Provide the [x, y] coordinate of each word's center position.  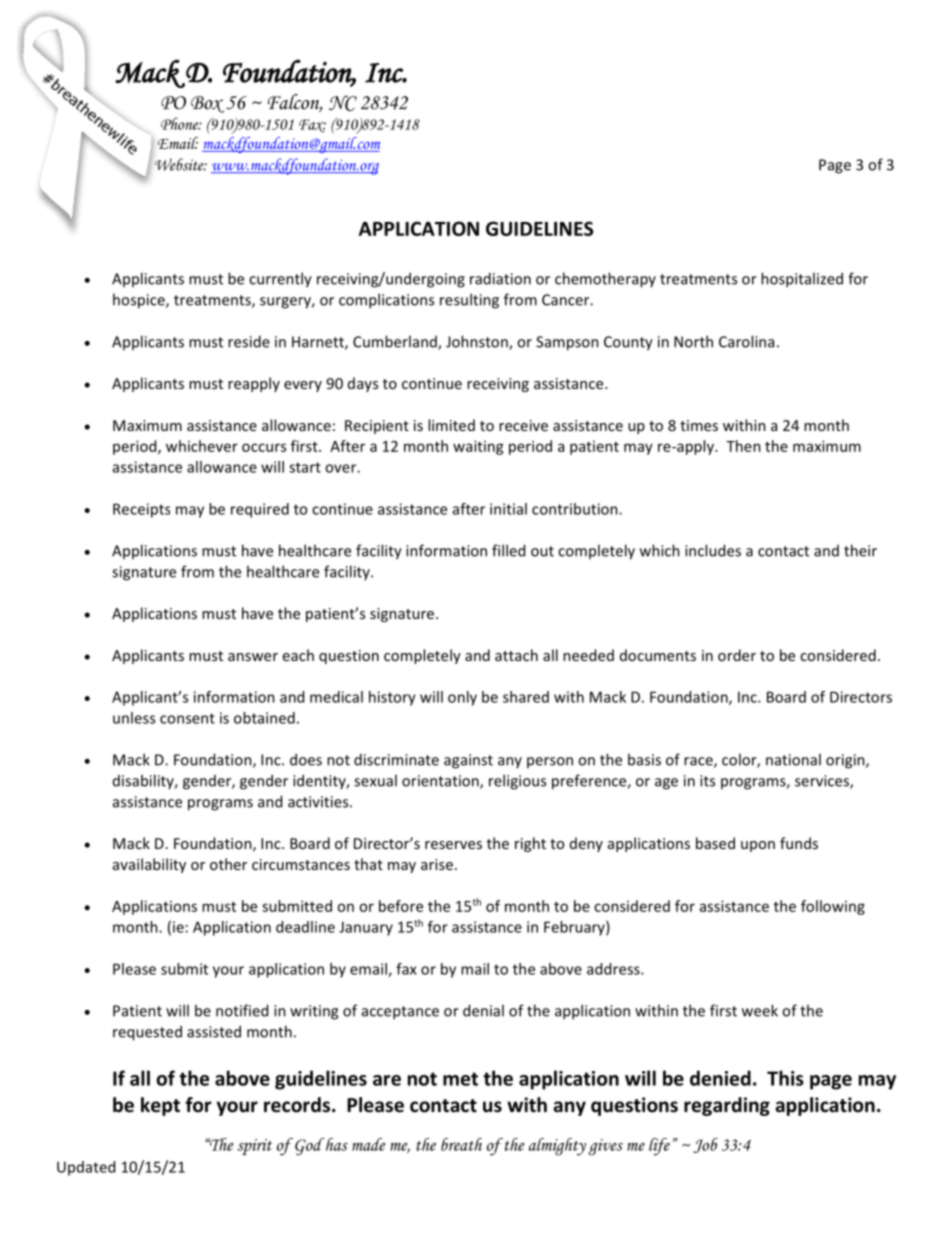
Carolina [746, 341]
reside [249, 341]
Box [207, 104]
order [737, 655]
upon [758, 846]
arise [437, 864]
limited [451, 425]
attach [516, 655]
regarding [727, 1106]
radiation [500, 278]
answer [253, 657]
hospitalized [802, 280]
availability [149, 865]
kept [160, 1106]
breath [461, 1144]
